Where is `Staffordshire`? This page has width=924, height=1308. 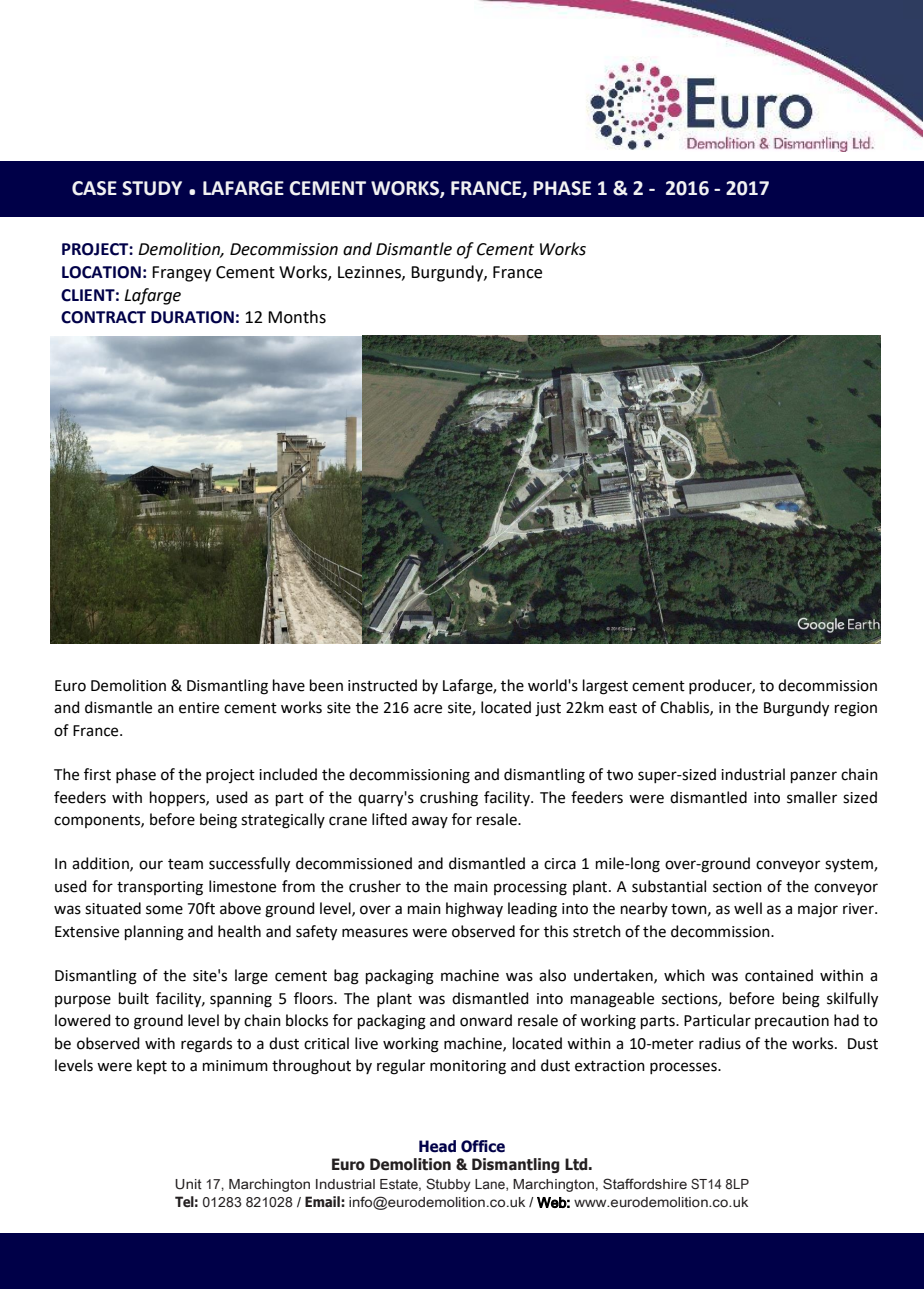 Staffordshire is located at coordinates (645, 1184).
